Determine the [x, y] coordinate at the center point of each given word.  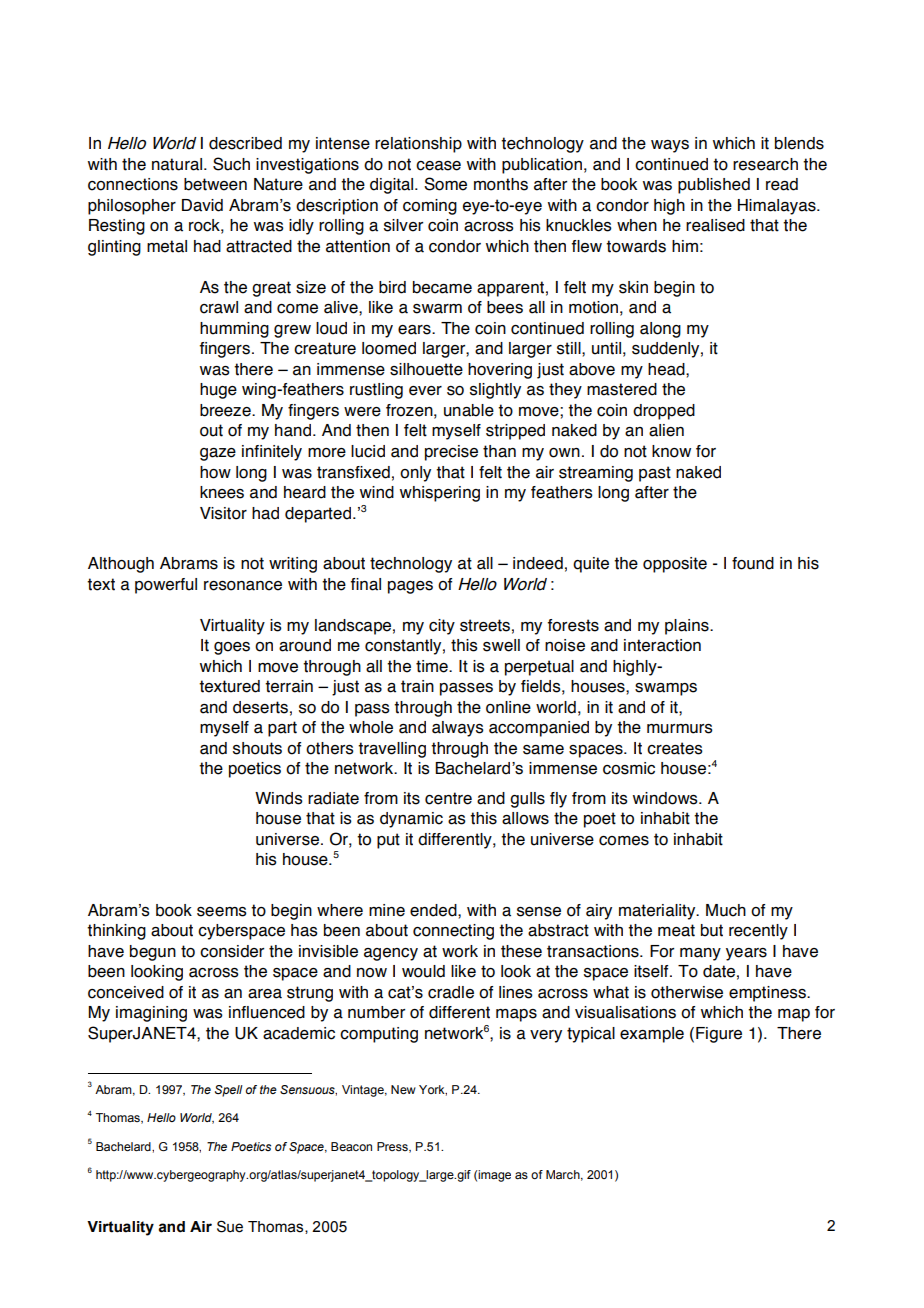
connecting [453, 932]
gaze [218, 454]
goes [232, 648]
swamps [666, 689]
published [714, 186]
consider [232, 951]
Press [393, 1147]
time [433, 666]
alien [666, 430]
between [215, 184]
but [712, 930]
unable [469, 410]
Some [445, 184]
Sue [230, 1226]
